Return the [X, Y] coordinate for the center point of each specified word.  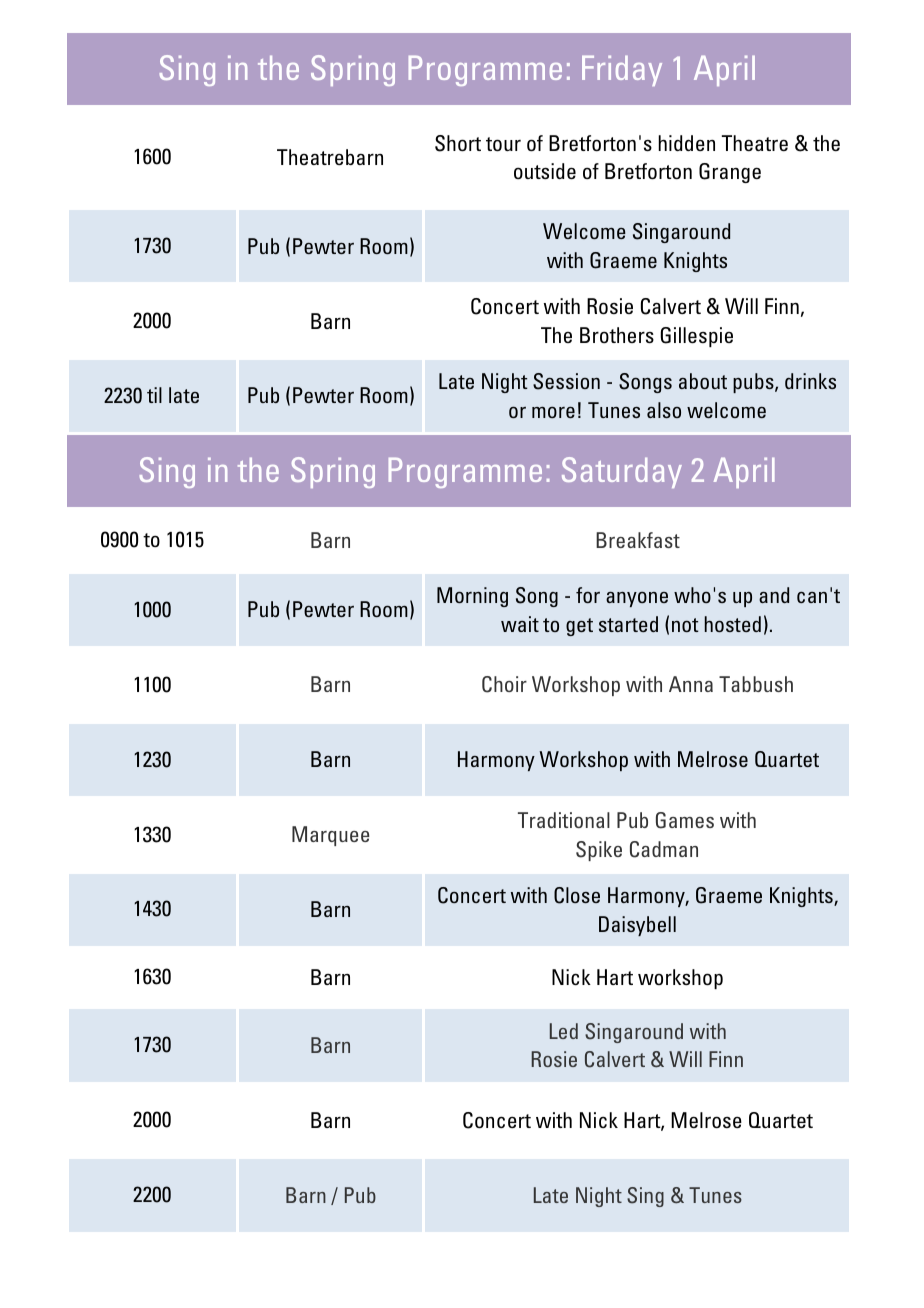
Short [458, 143]
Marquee [331, 836]
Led [564, 1031]
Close [577, 895]
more [553, 412]
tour [503, 144]
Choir [504, 684]
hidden [686, 143]
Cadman [664, 849]
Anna [691, 684]
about [703, 381]
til [154, 395]
